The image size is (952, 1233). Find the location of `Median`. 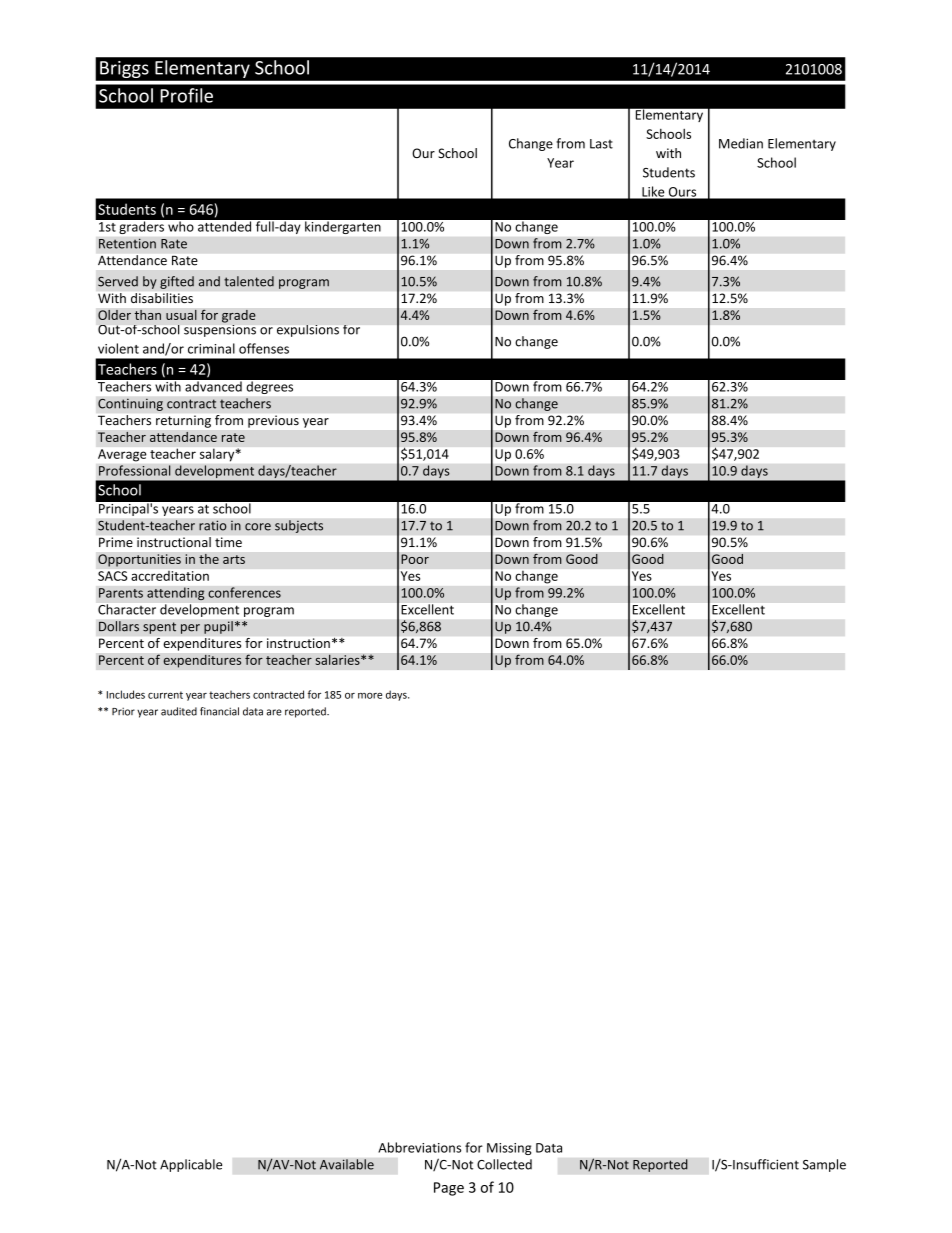

Median is located at coordinates (741, 143).
